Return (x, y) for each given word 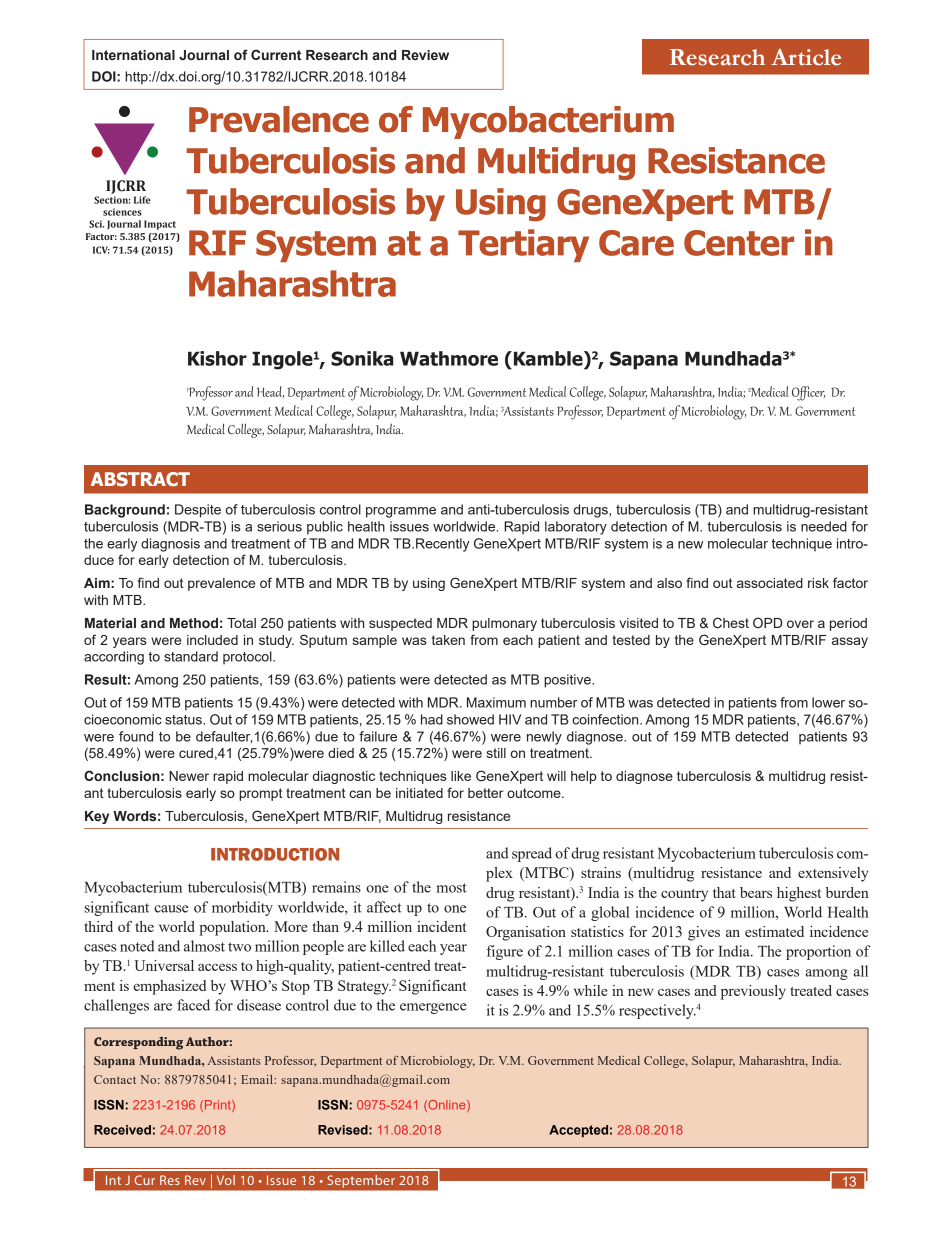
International (133, 55)
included (212, 640)
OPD (767, 622)
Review (425, 55)
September (361, 1181)
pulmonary (504, 624)
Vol (226, 1180)
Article (806, 57)
